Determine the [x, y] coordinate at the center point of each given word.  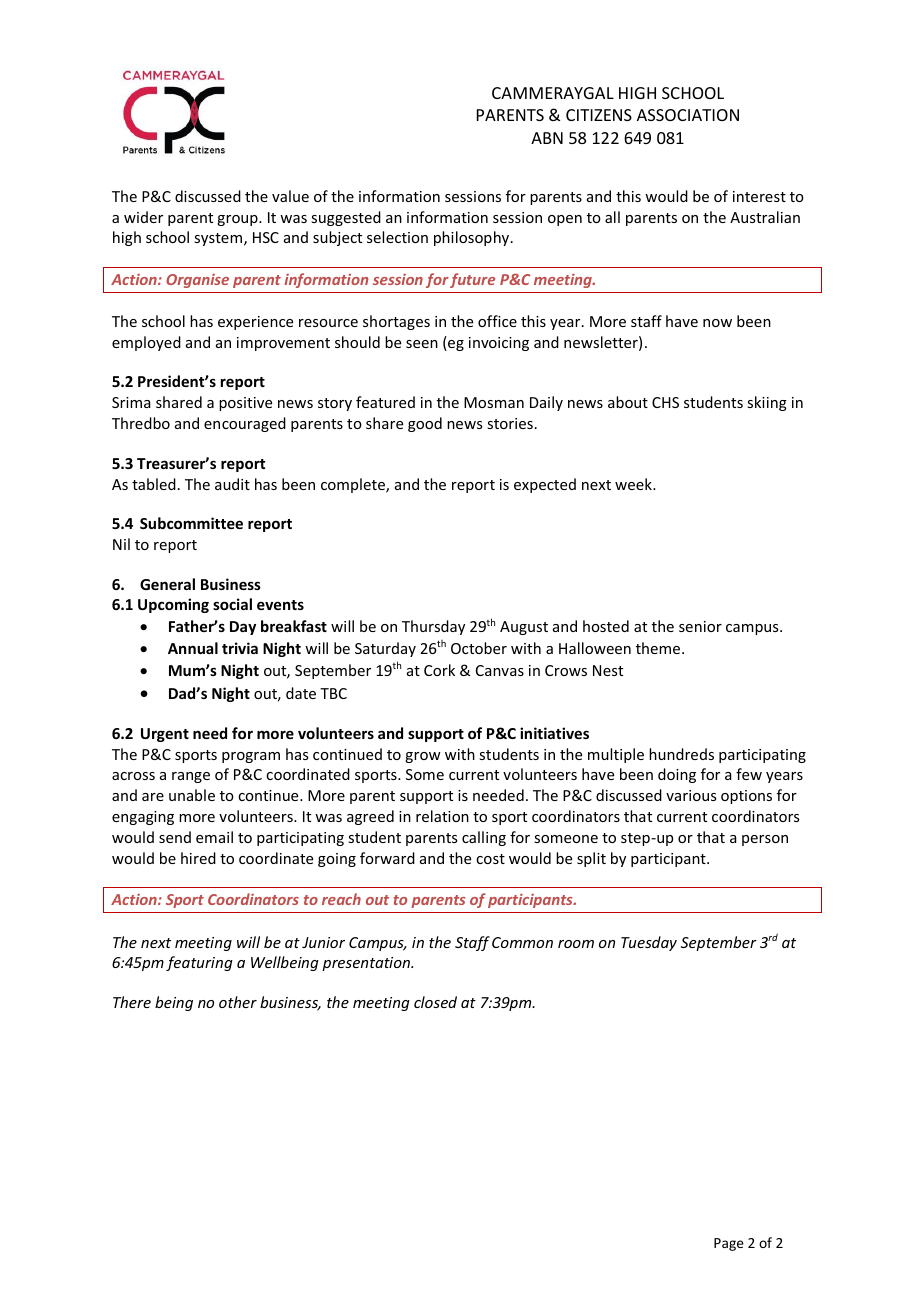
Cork [439, 670]
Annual [193, 648]
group [238, 220]
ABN [547, 138]
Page [729, 1244]
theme [659, 648]
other [238, 1002]
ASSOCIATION [688, 115]
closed [435, 1002]
